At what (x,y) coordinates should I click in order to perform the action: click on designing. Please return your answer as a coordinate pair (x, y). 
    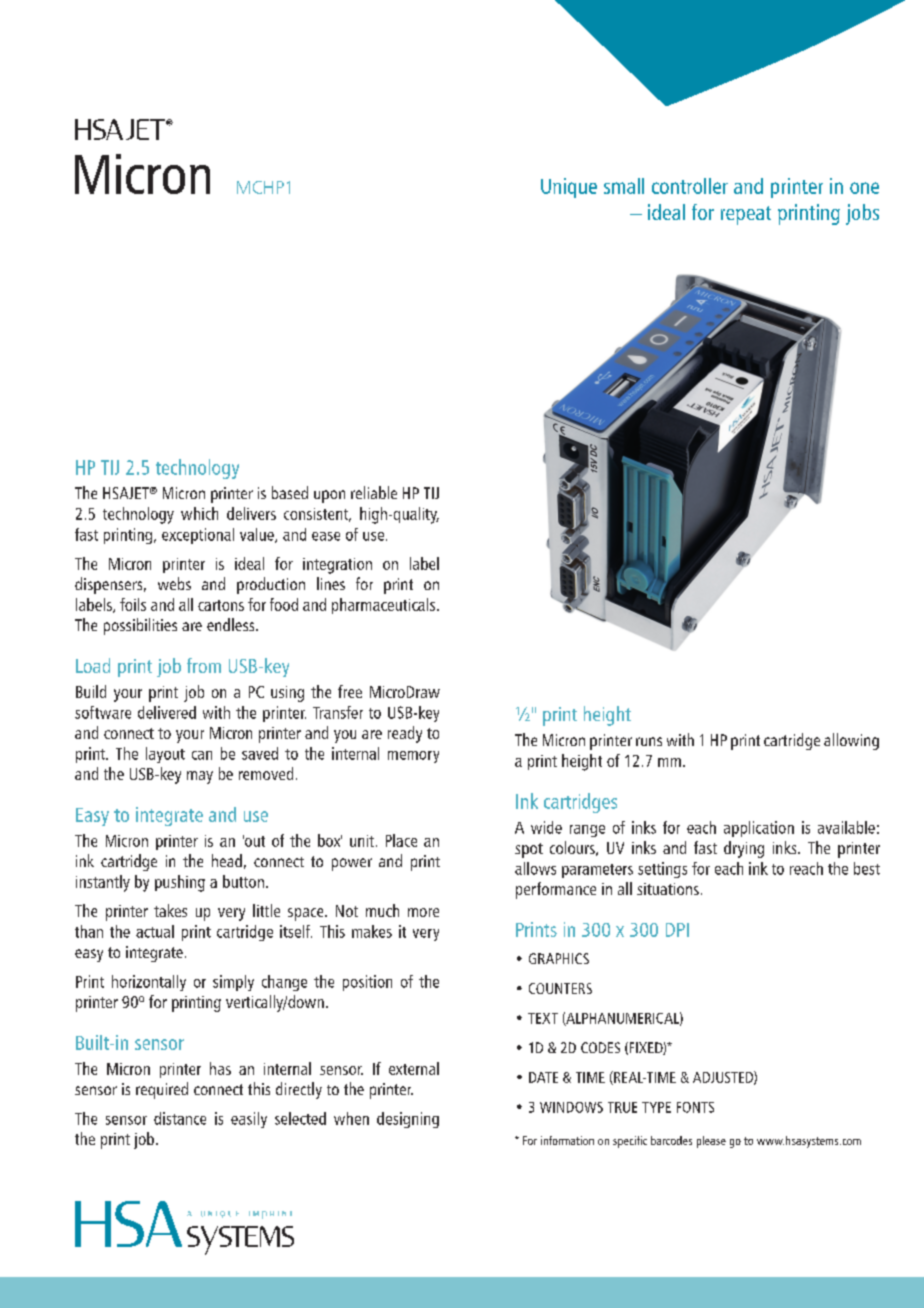
    Looking at the image, I should click on (408, 1120).
